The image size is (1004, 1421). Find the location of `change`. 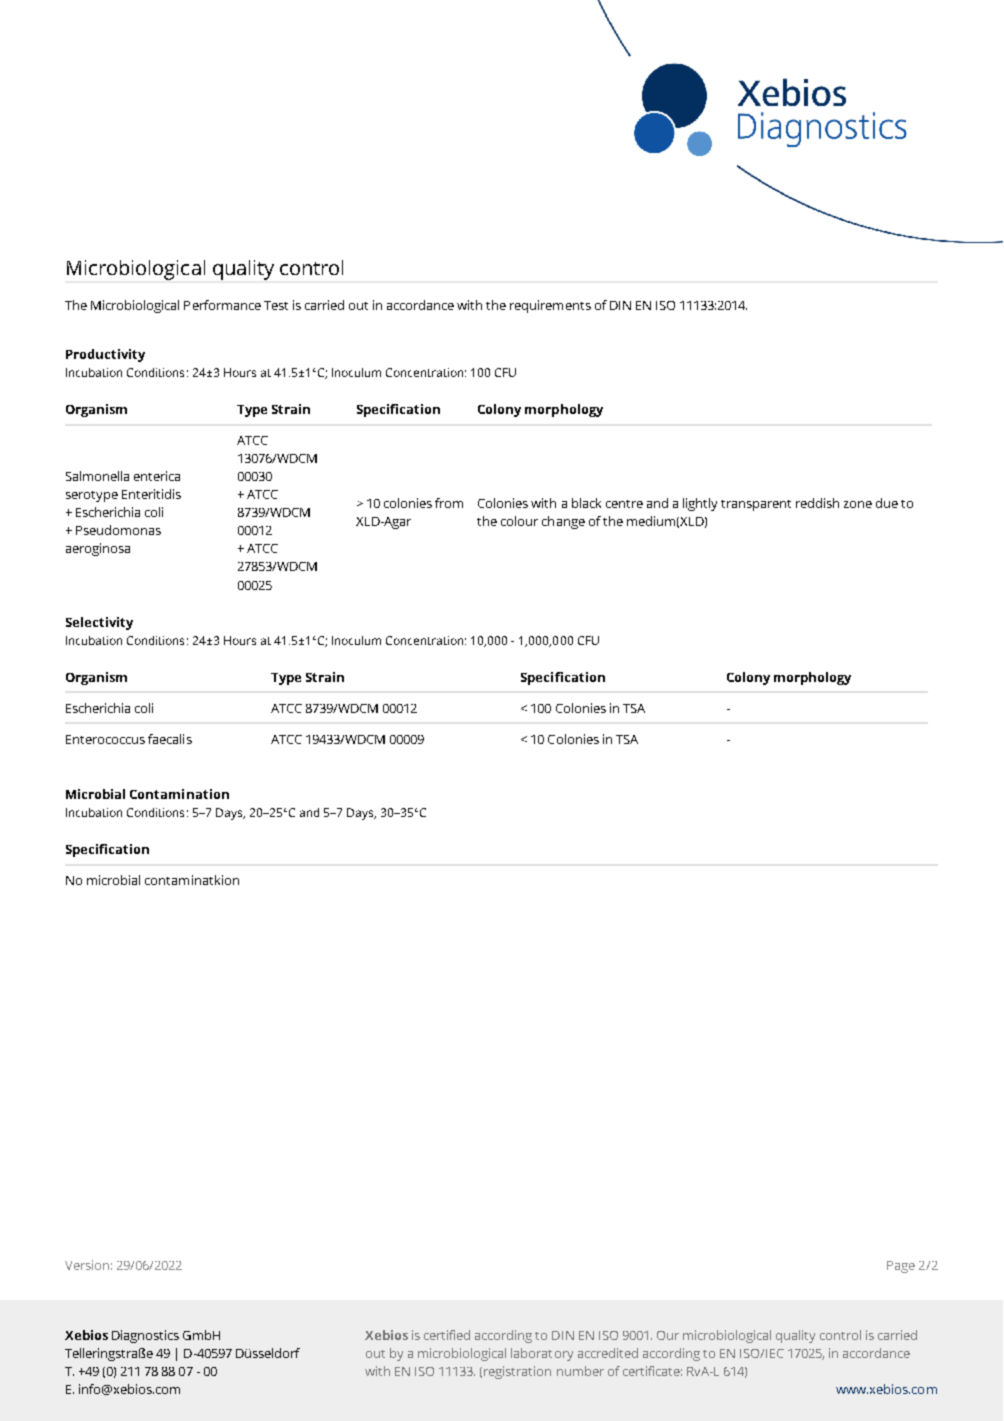

change is located at coordinates (563, 522).
